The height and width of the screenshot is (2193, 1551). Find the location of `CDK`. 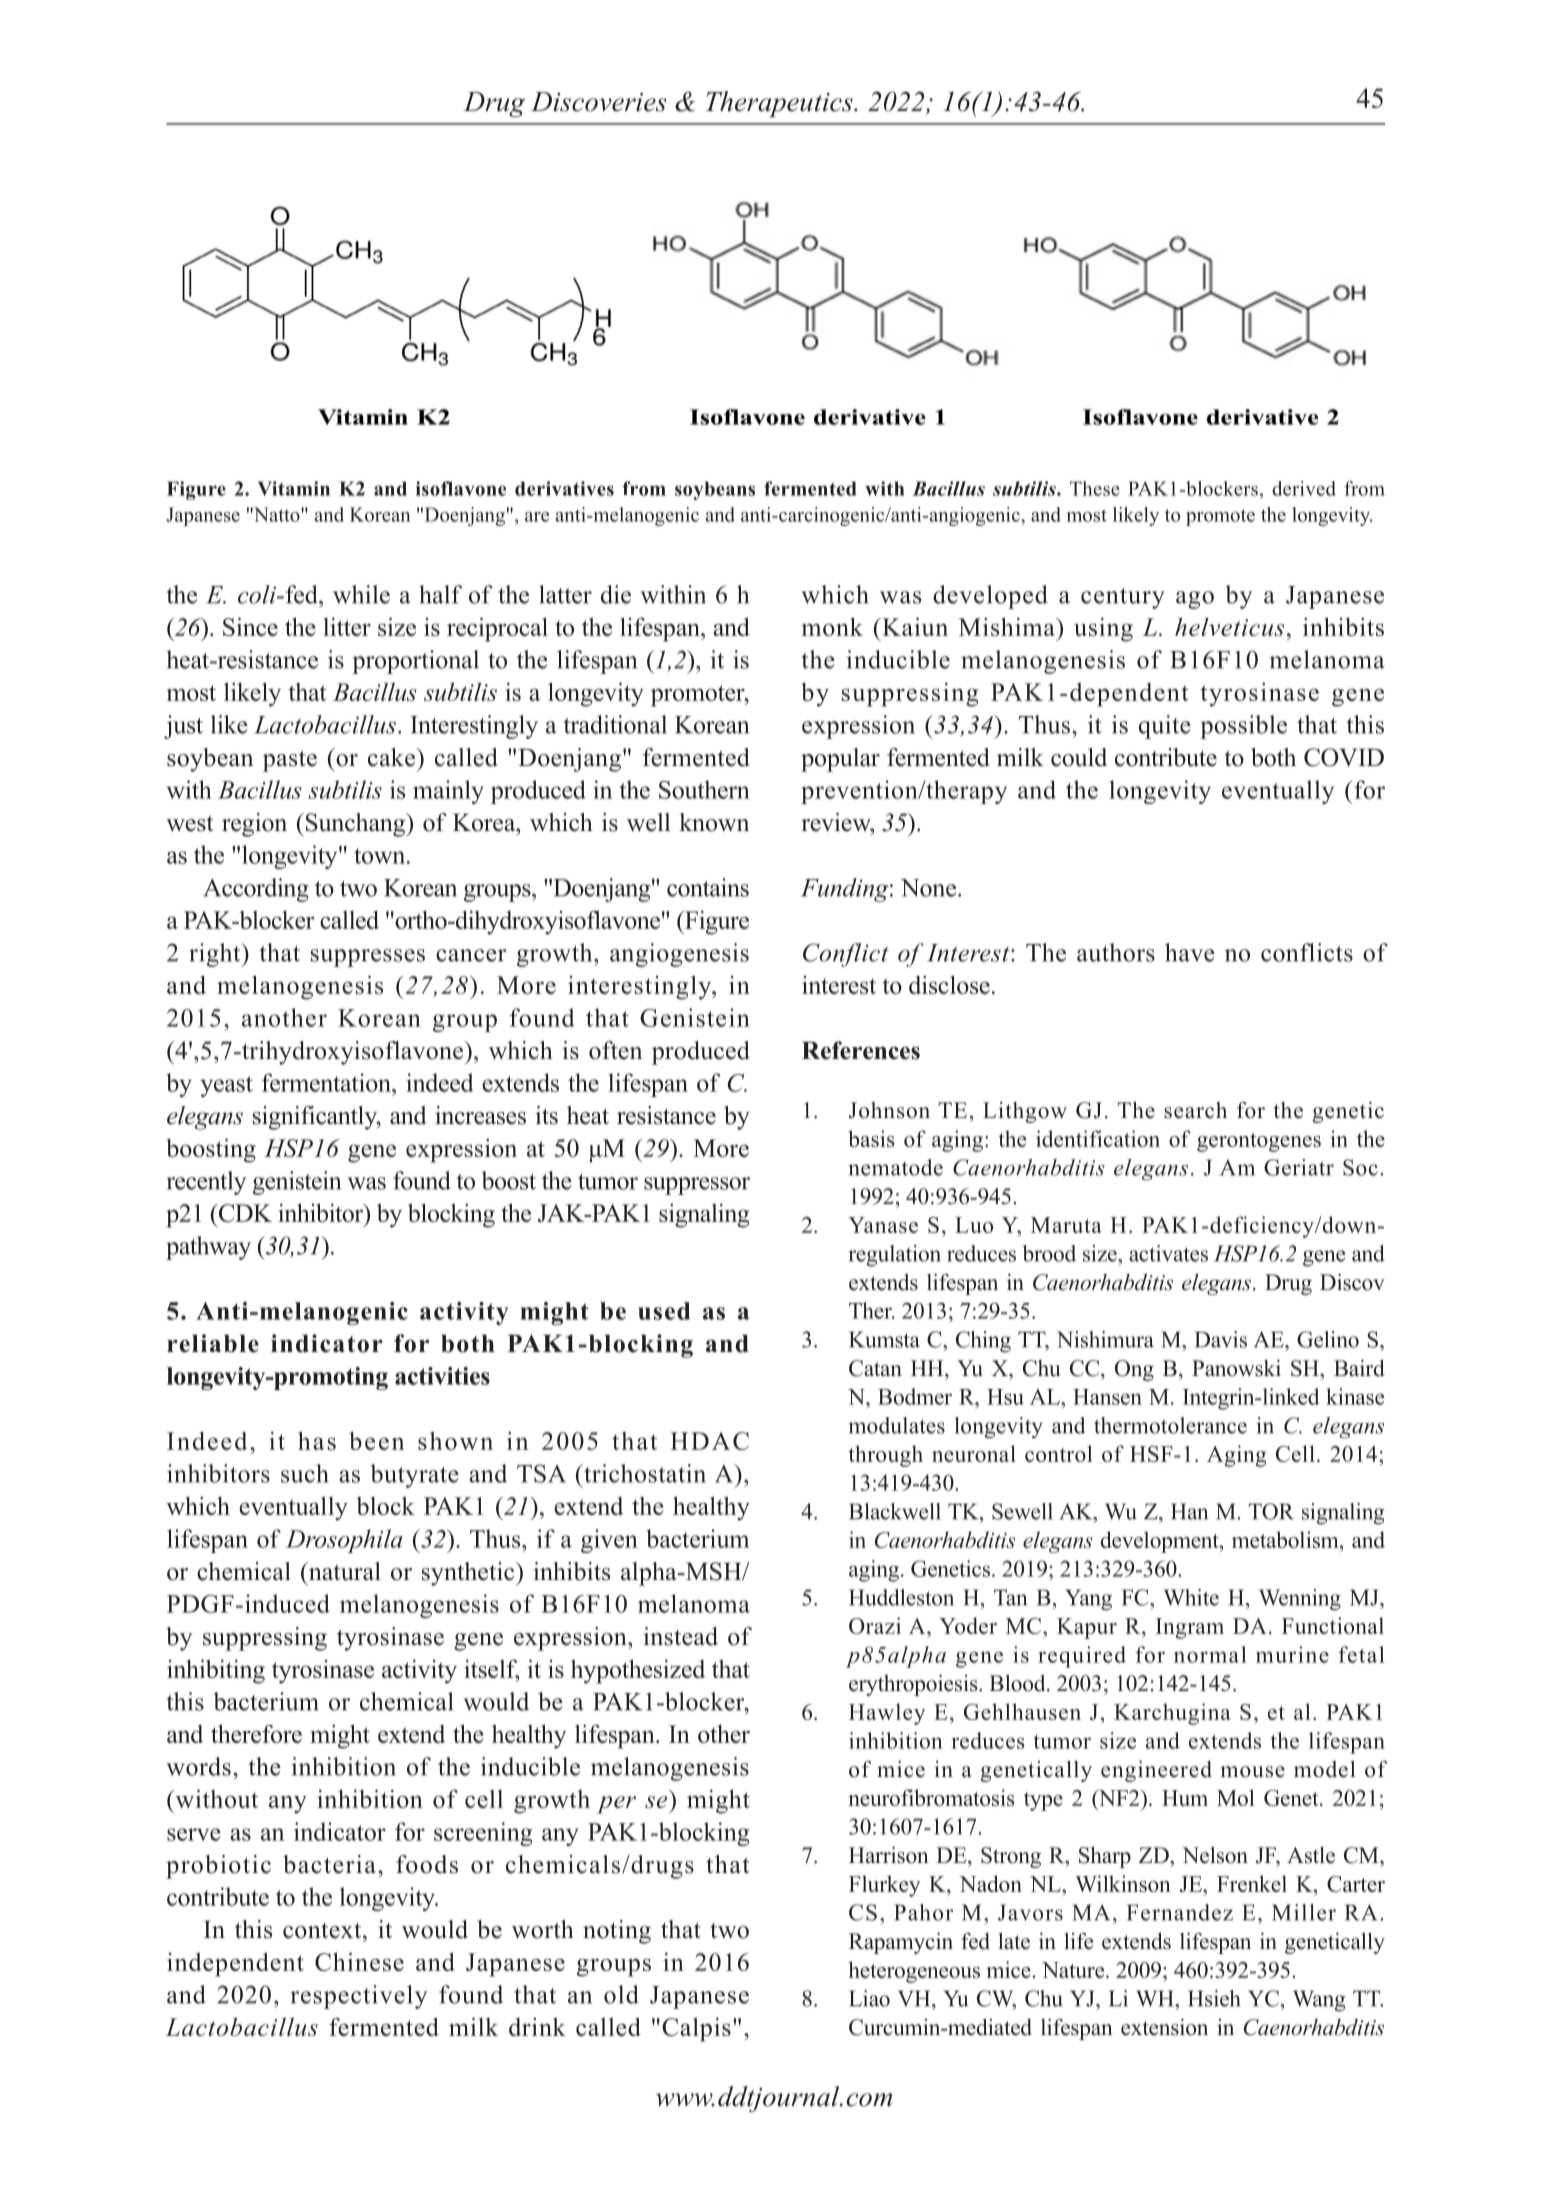

CDK is located at coordinates (244, 1213).
